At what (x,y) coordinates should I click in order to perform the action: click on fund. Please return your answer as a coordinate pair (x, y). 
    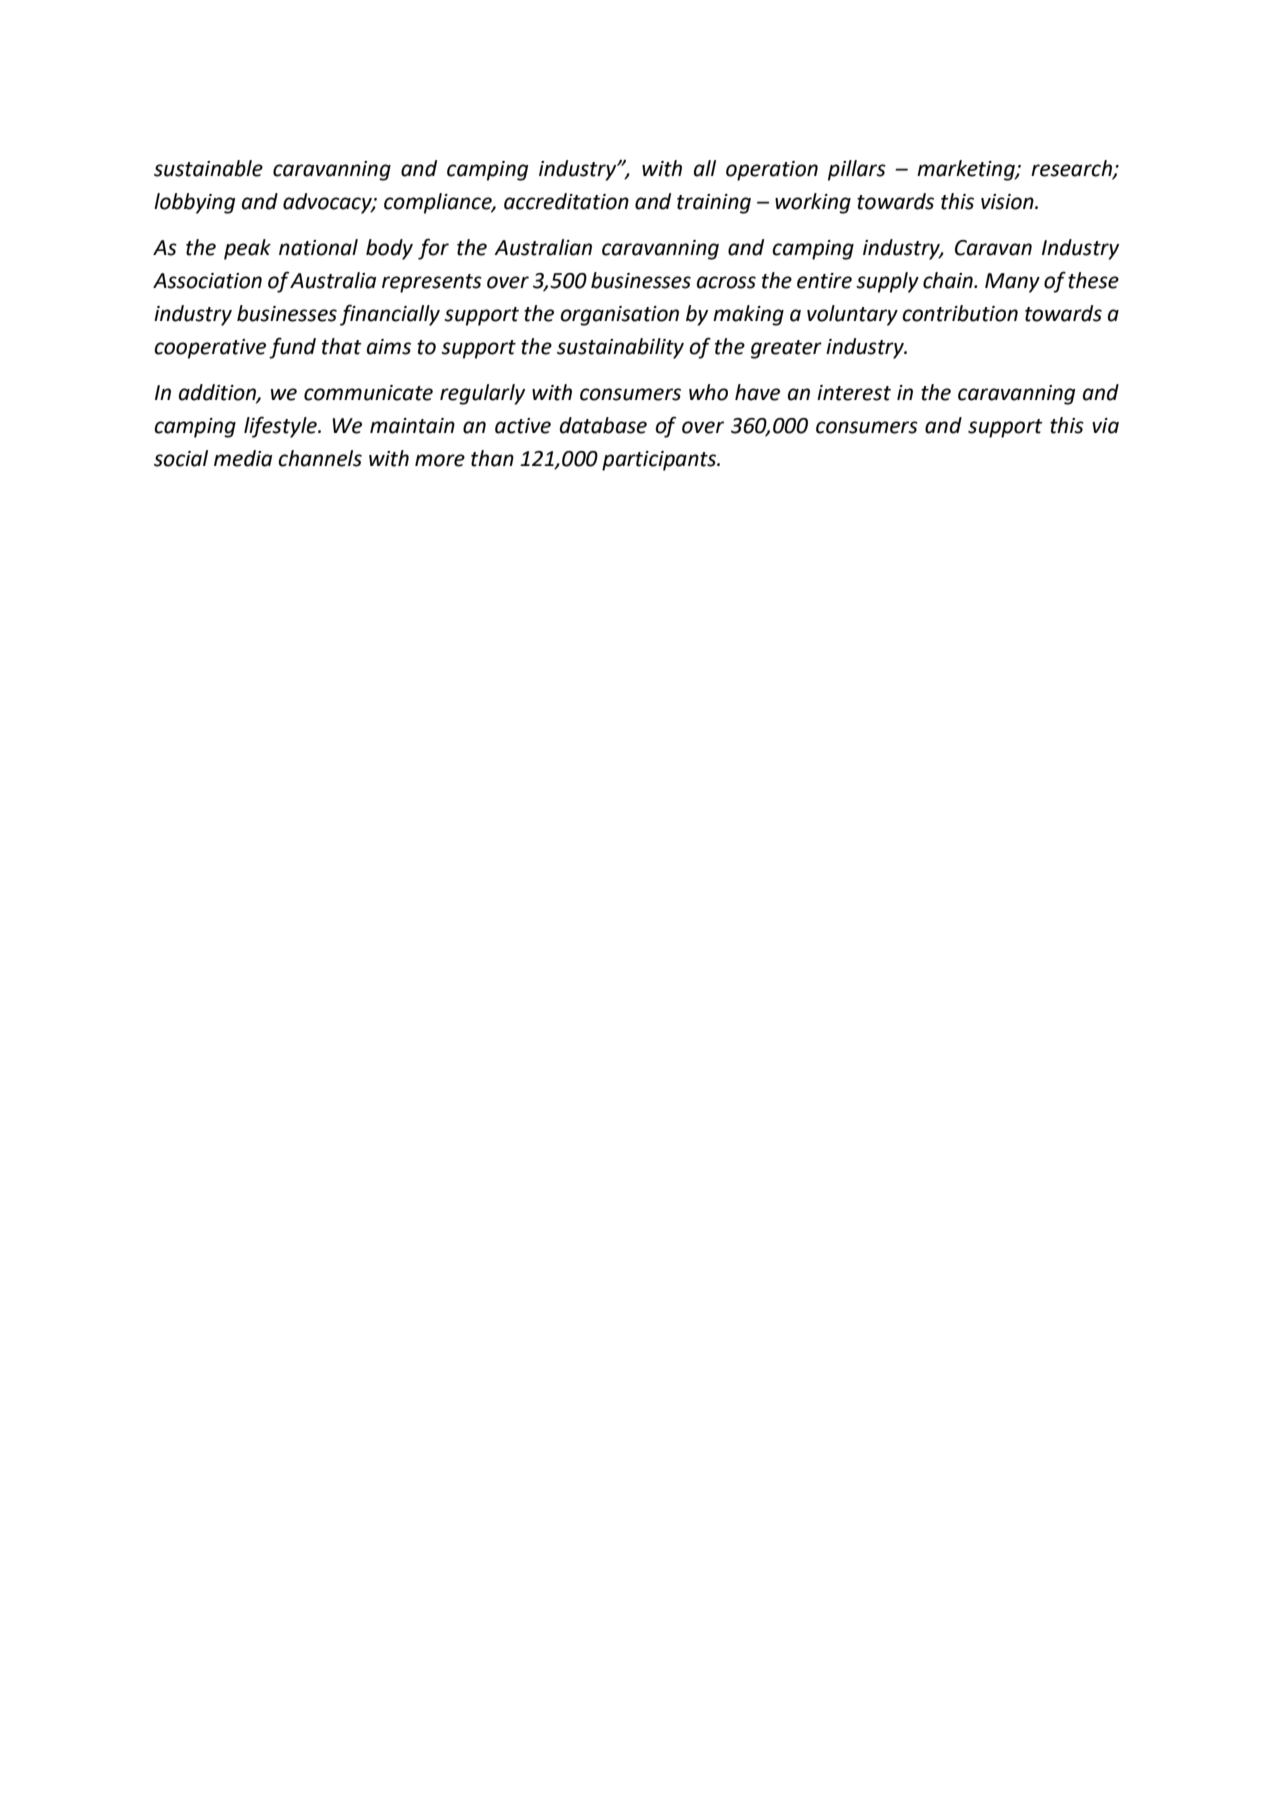
    Looking at the image, I should click on (292, 348).
